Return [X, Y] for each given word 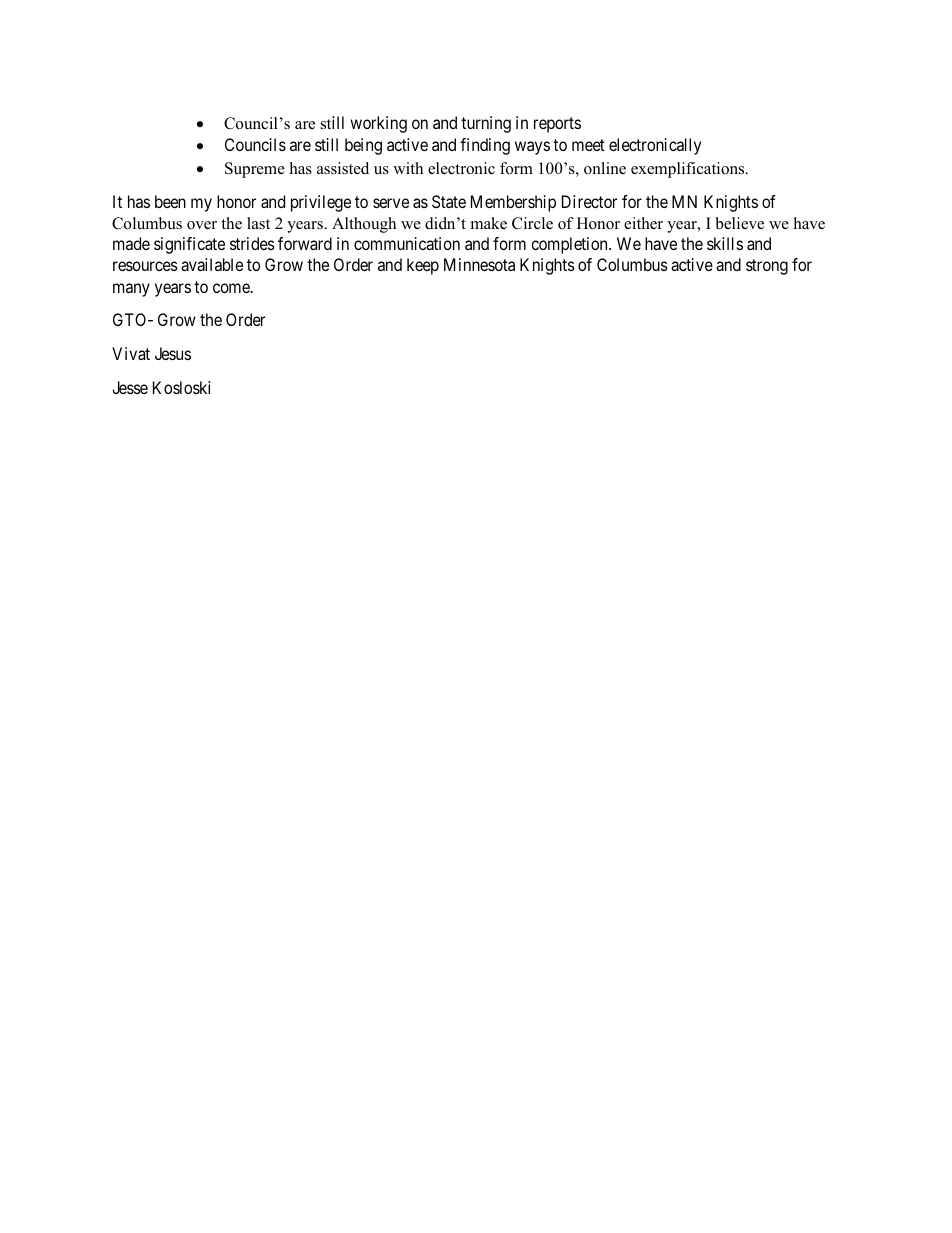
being [363, 146]
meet [588, 145]
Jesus [173, 353]
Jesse [130, 387]
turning [486, 124]
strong [767, 267]
